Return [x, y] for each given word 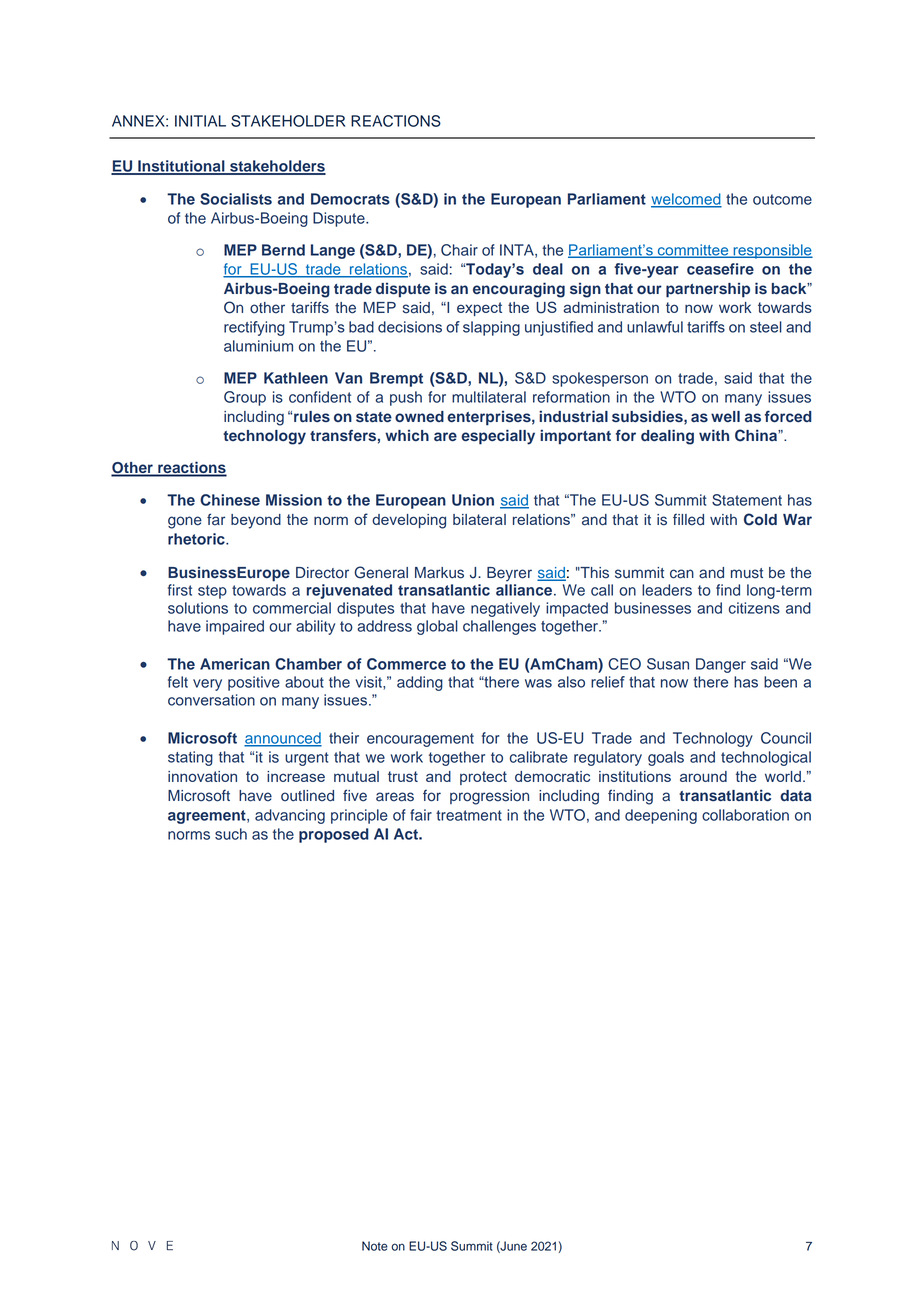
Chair [459, 250]
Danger [721, 665]
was [538, 683]
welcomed [686, 200]
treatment [469, 815]
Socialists [236, 199]
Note [375, 1246]
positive [254, 683]
